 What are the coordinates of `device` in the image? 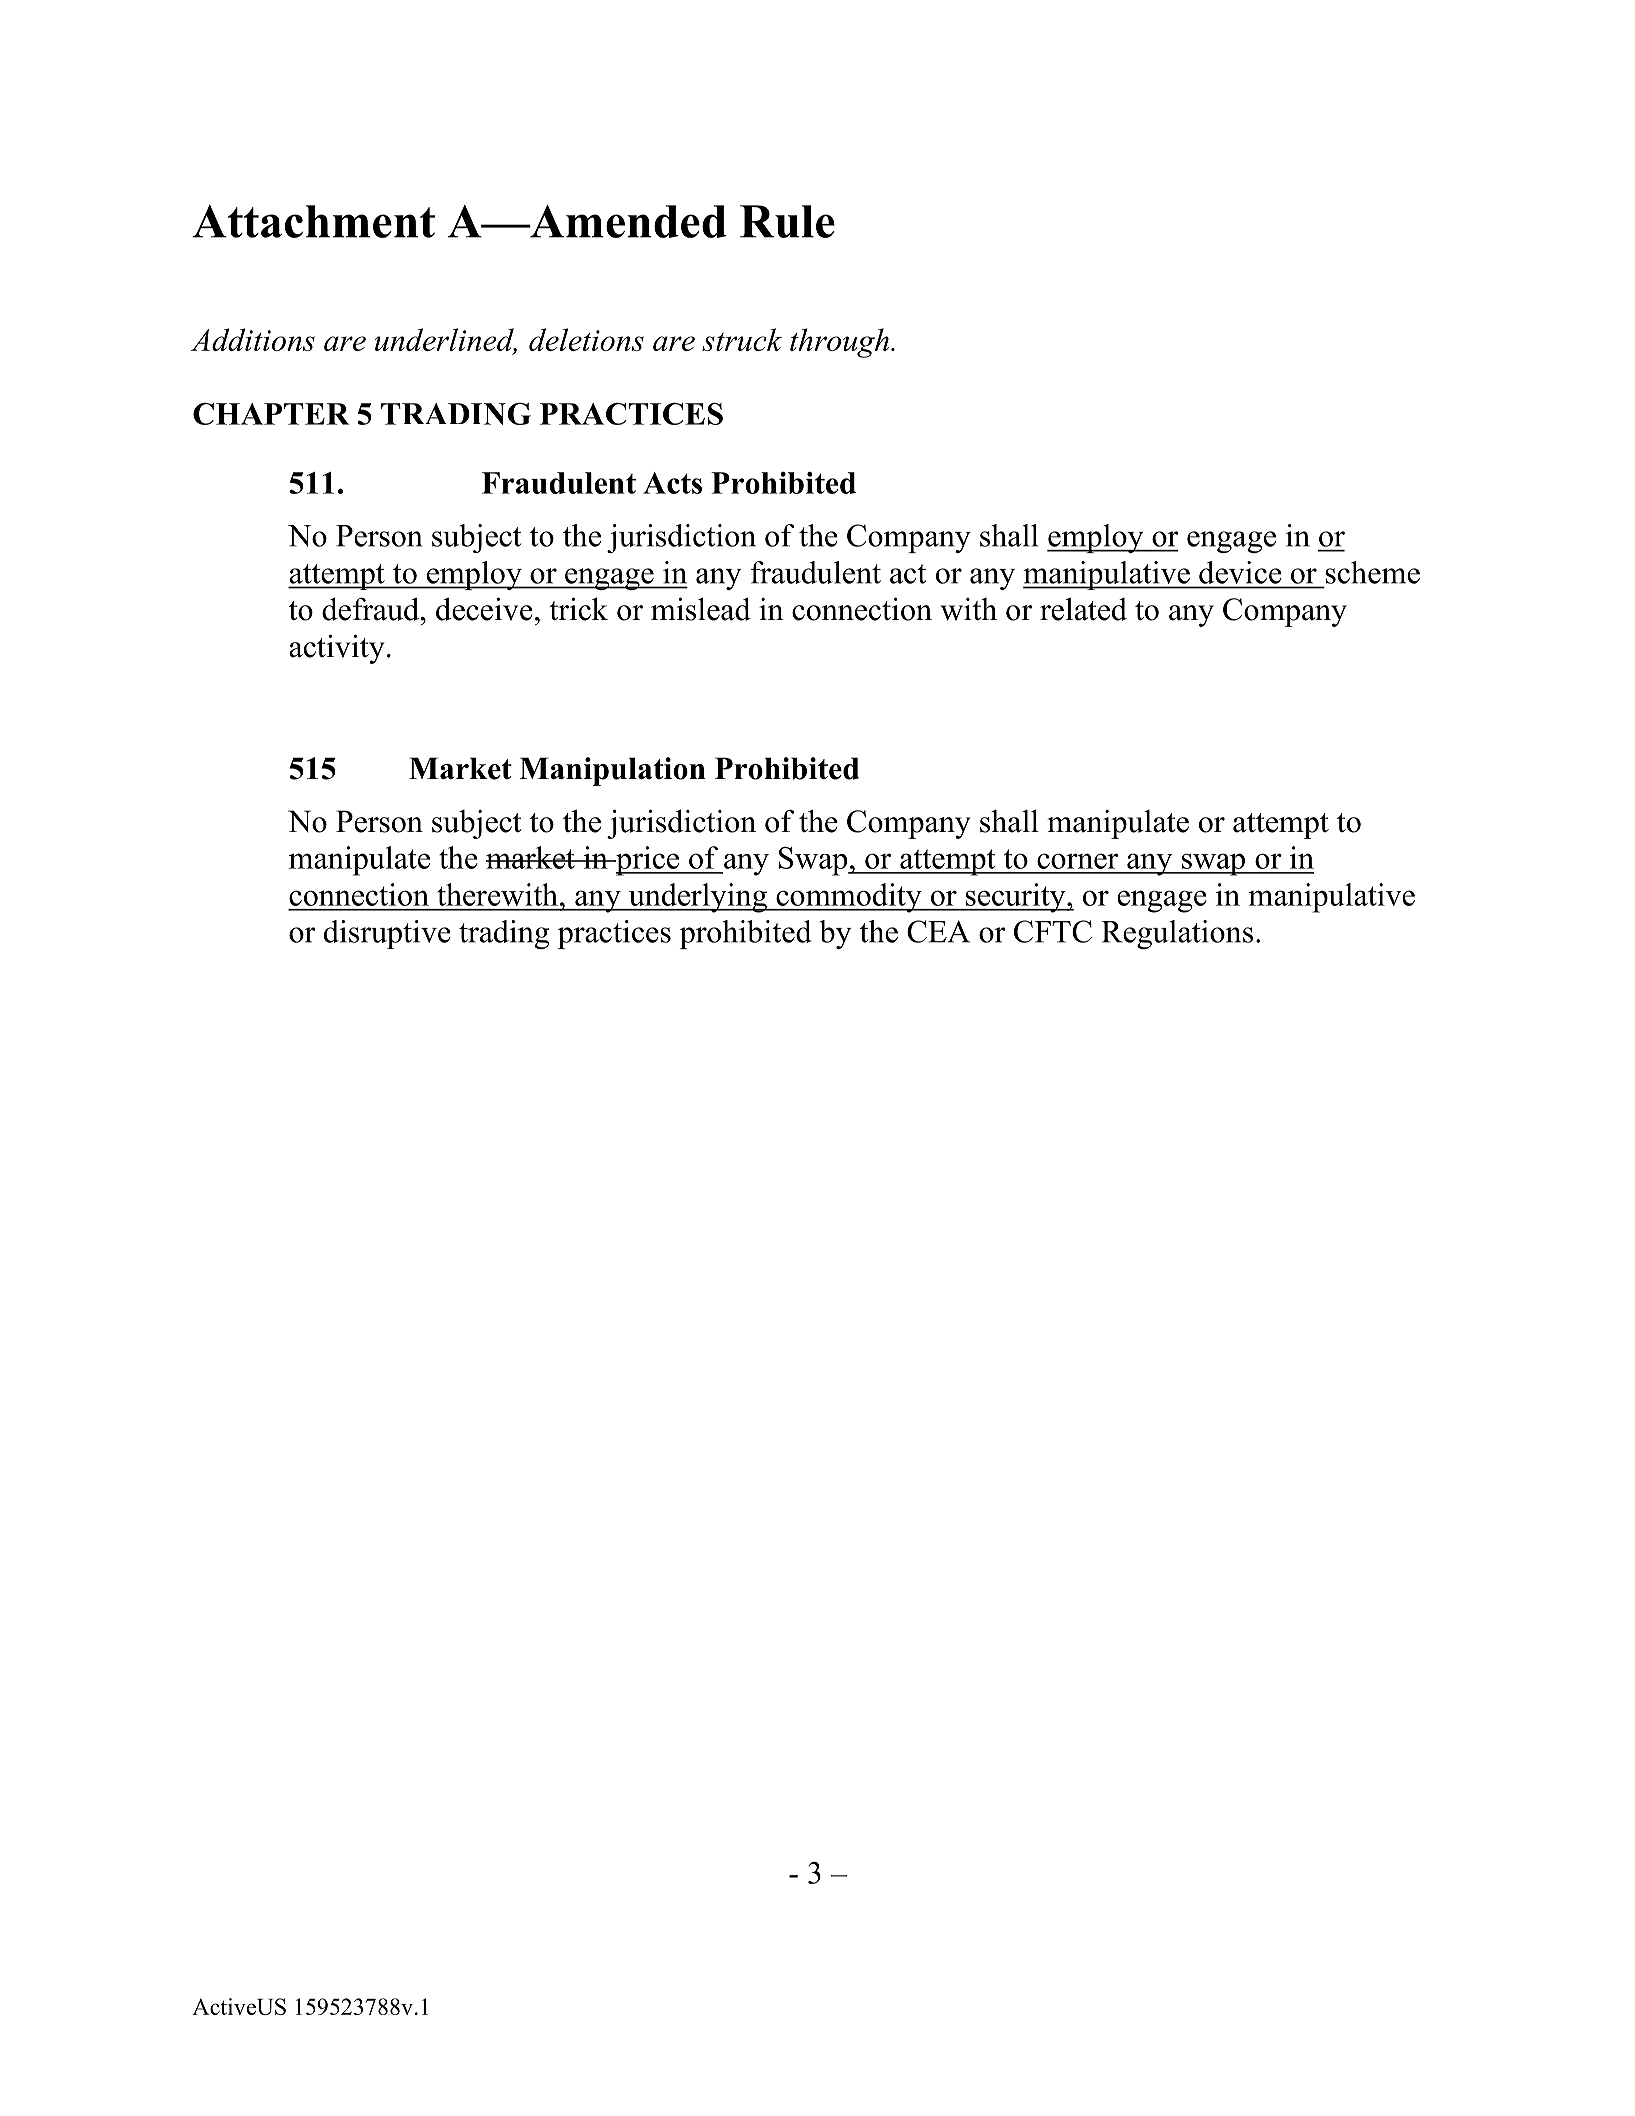 It's located at (1240, 572).
